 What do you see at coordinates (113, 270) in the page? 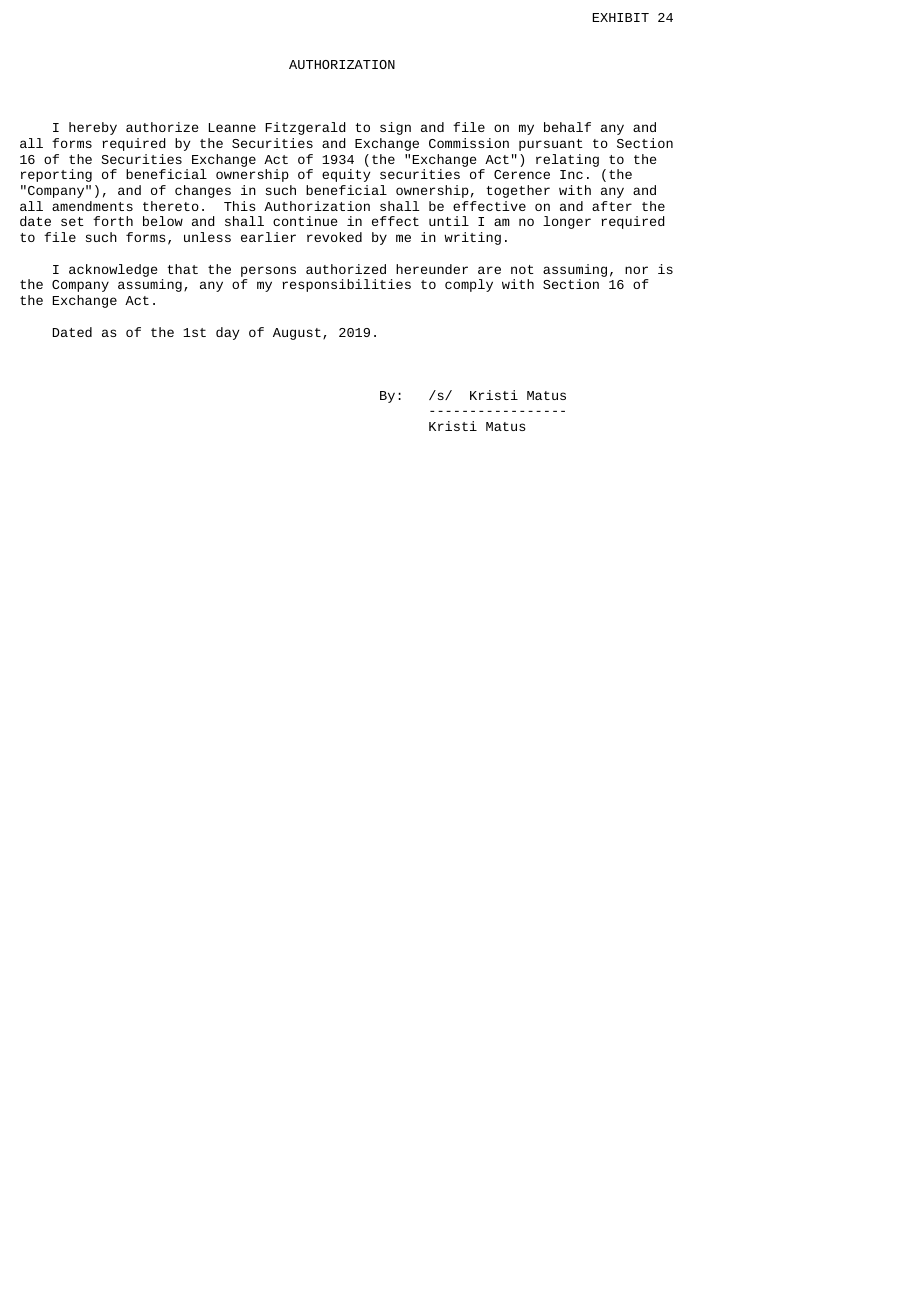
I see `acknowledge` at bounding box center [113, 270].
